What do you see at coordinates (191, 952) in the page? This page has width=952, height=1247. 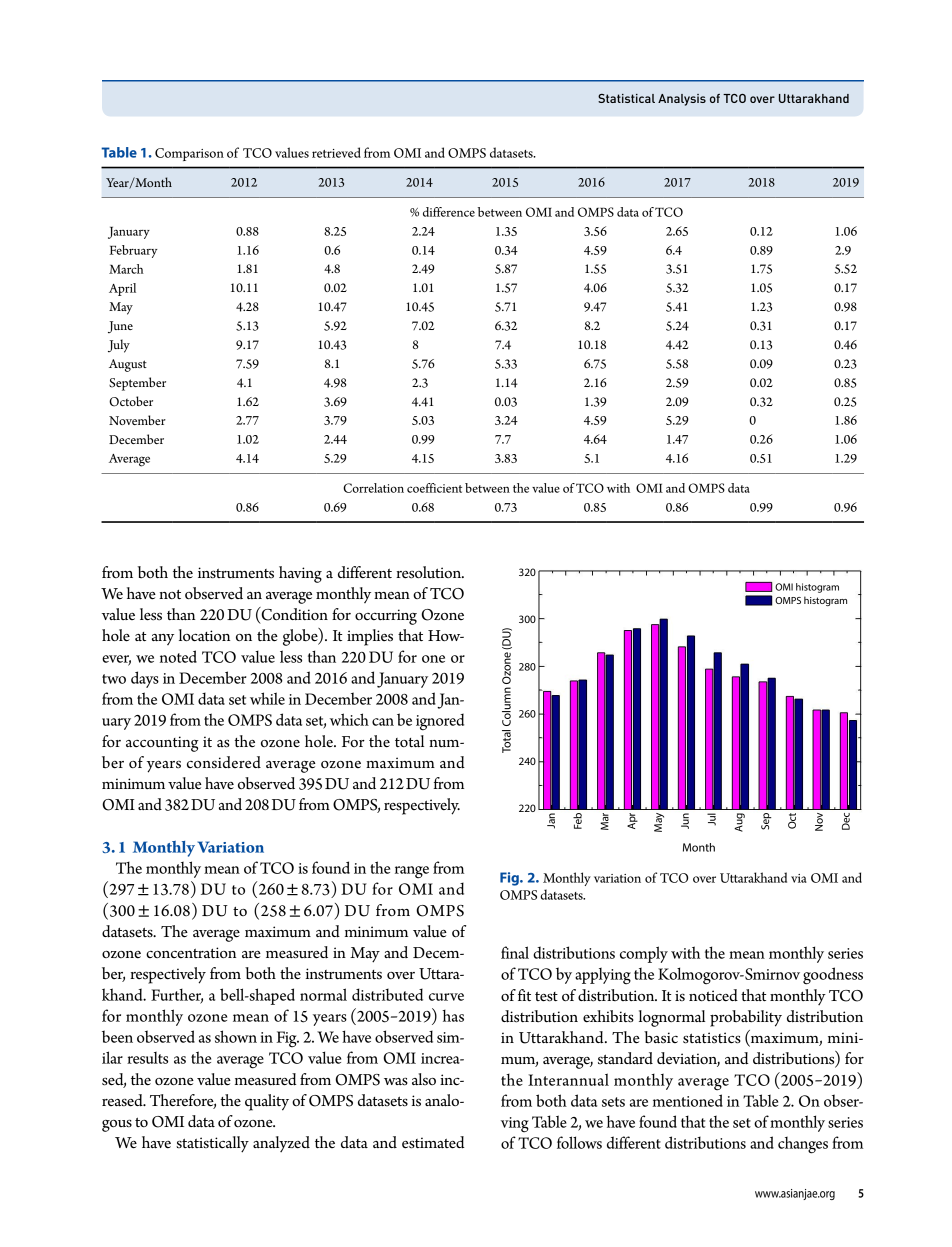 I see `concentration` at bounding box center [191, 952].
